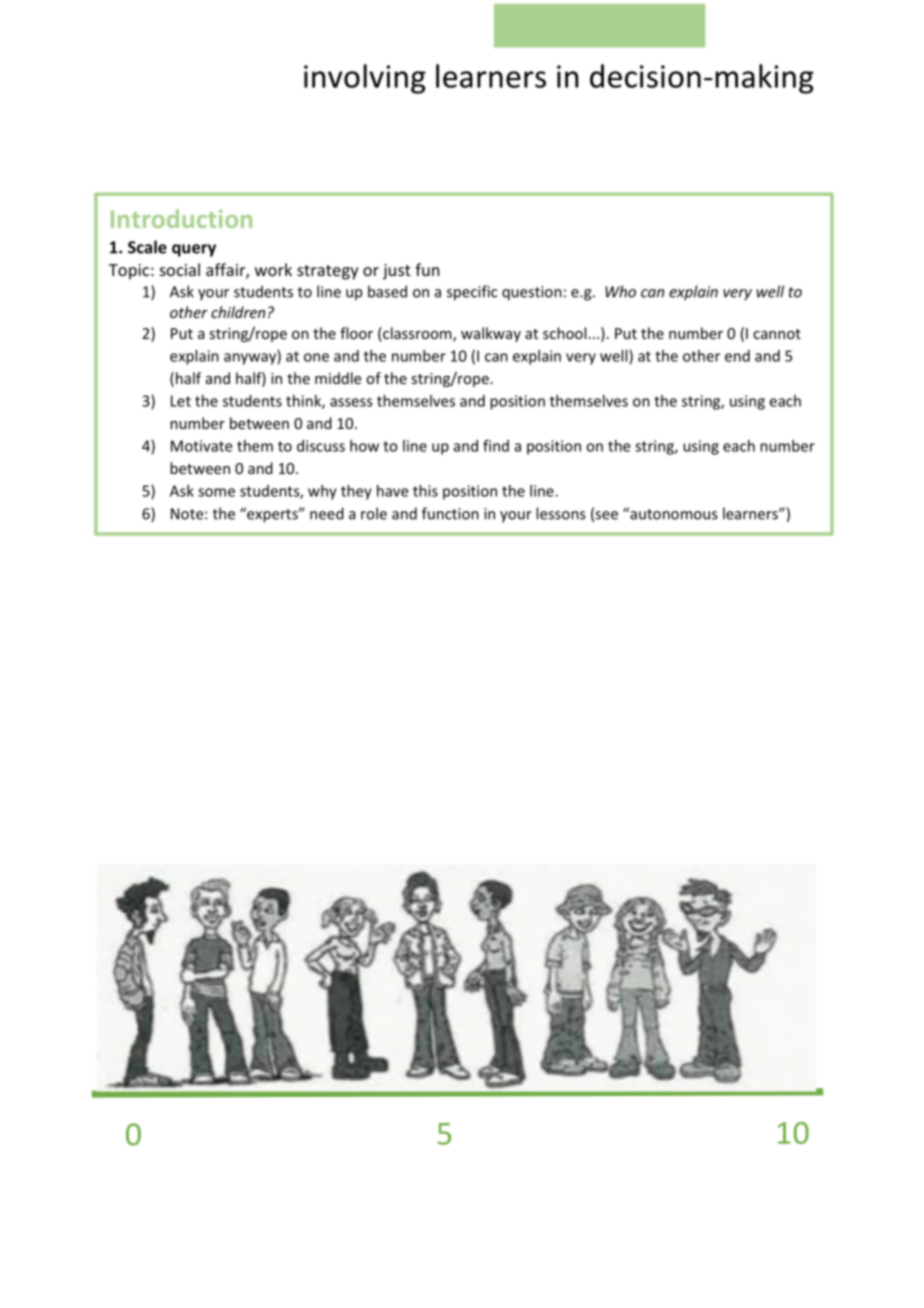  What do you see at coordinates (472, 293) in the screenshot?
I see `specific` at bounding box center [472, 293].
